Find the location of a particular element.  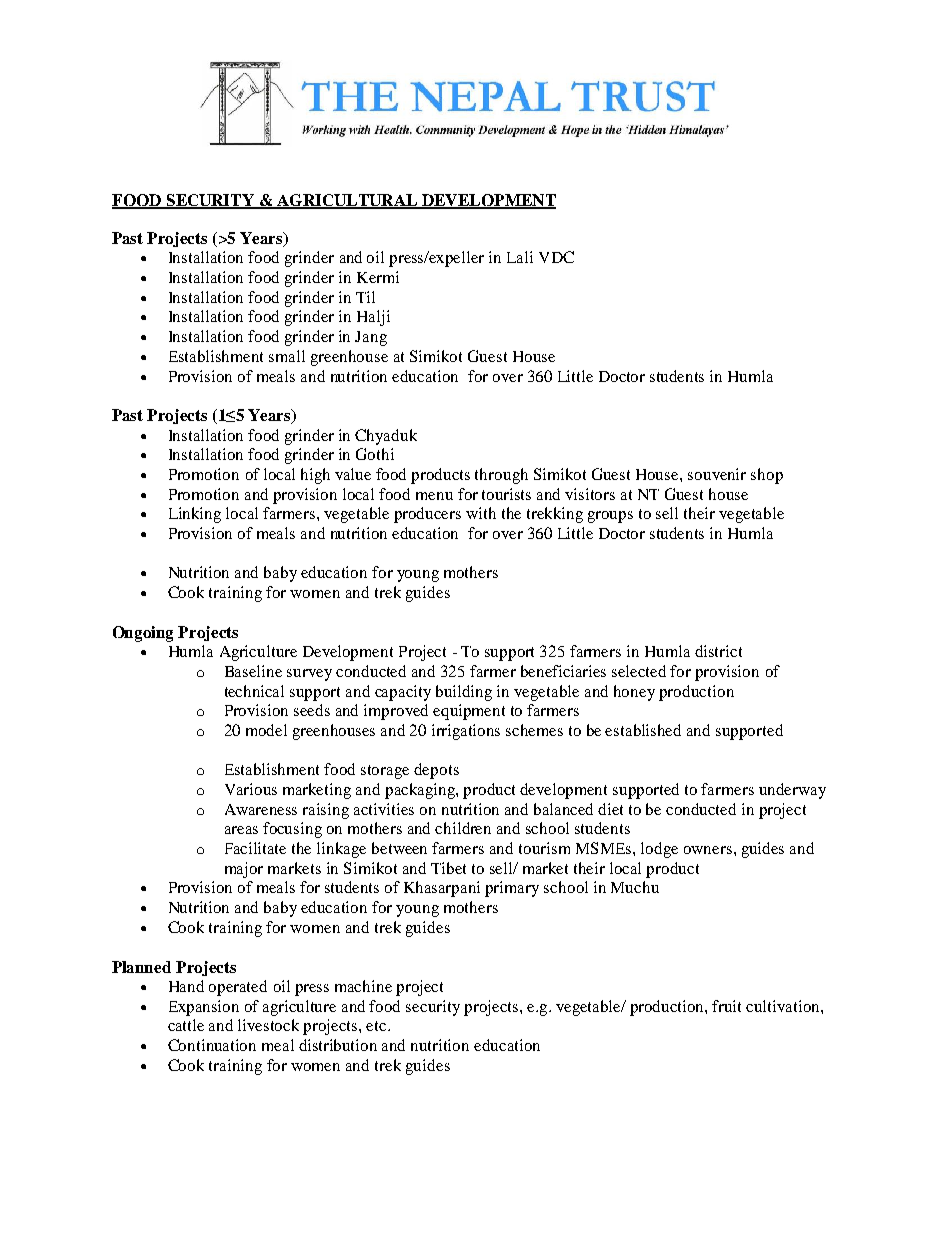

building is located at coordinates (464, 693).
